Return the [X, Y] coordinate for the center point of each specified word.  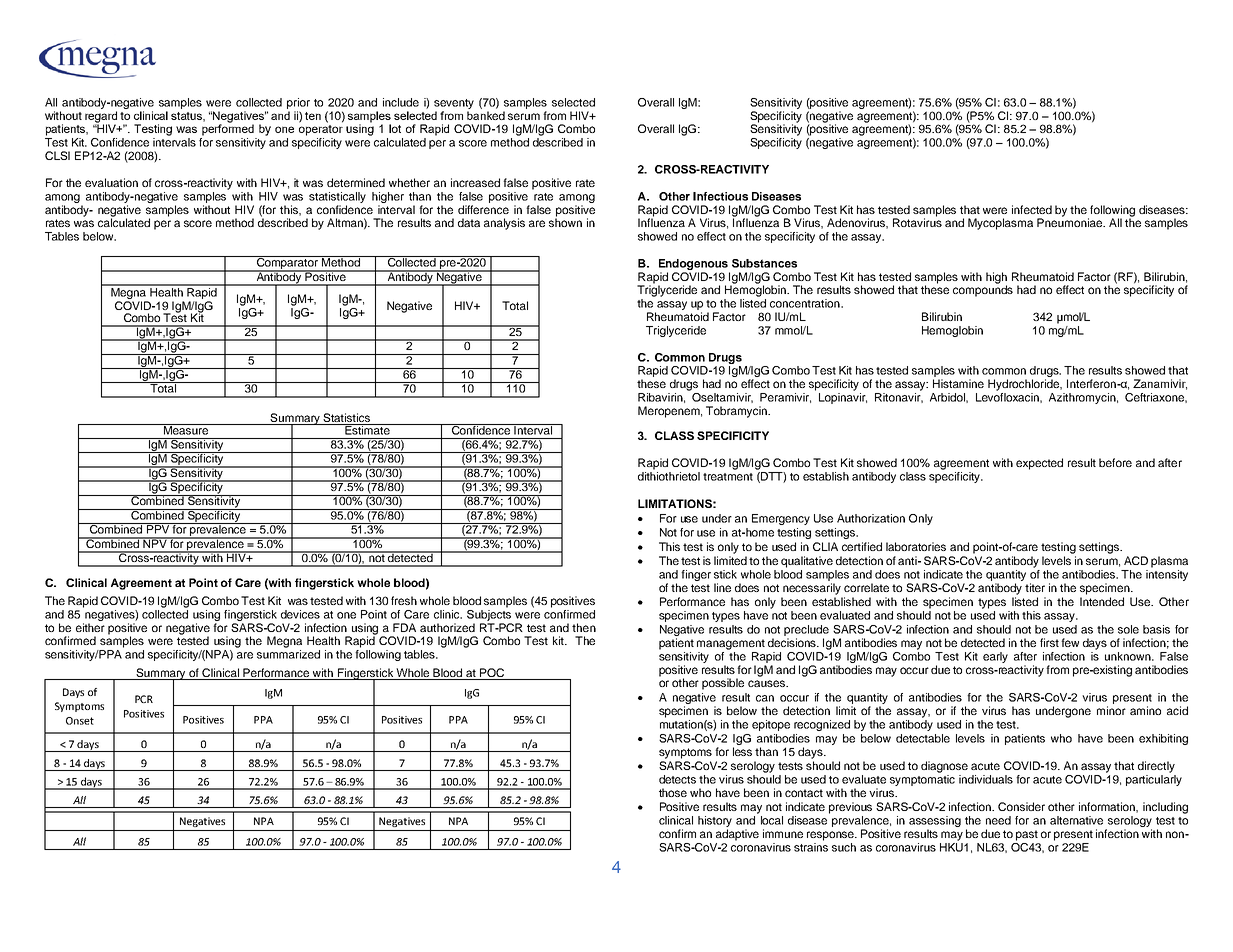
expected [1039, 464]
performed [228, 129]
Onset [80, 721]
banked [486, 115]
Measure [185, 429]
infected [1032, 209]
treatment [728, 477]
